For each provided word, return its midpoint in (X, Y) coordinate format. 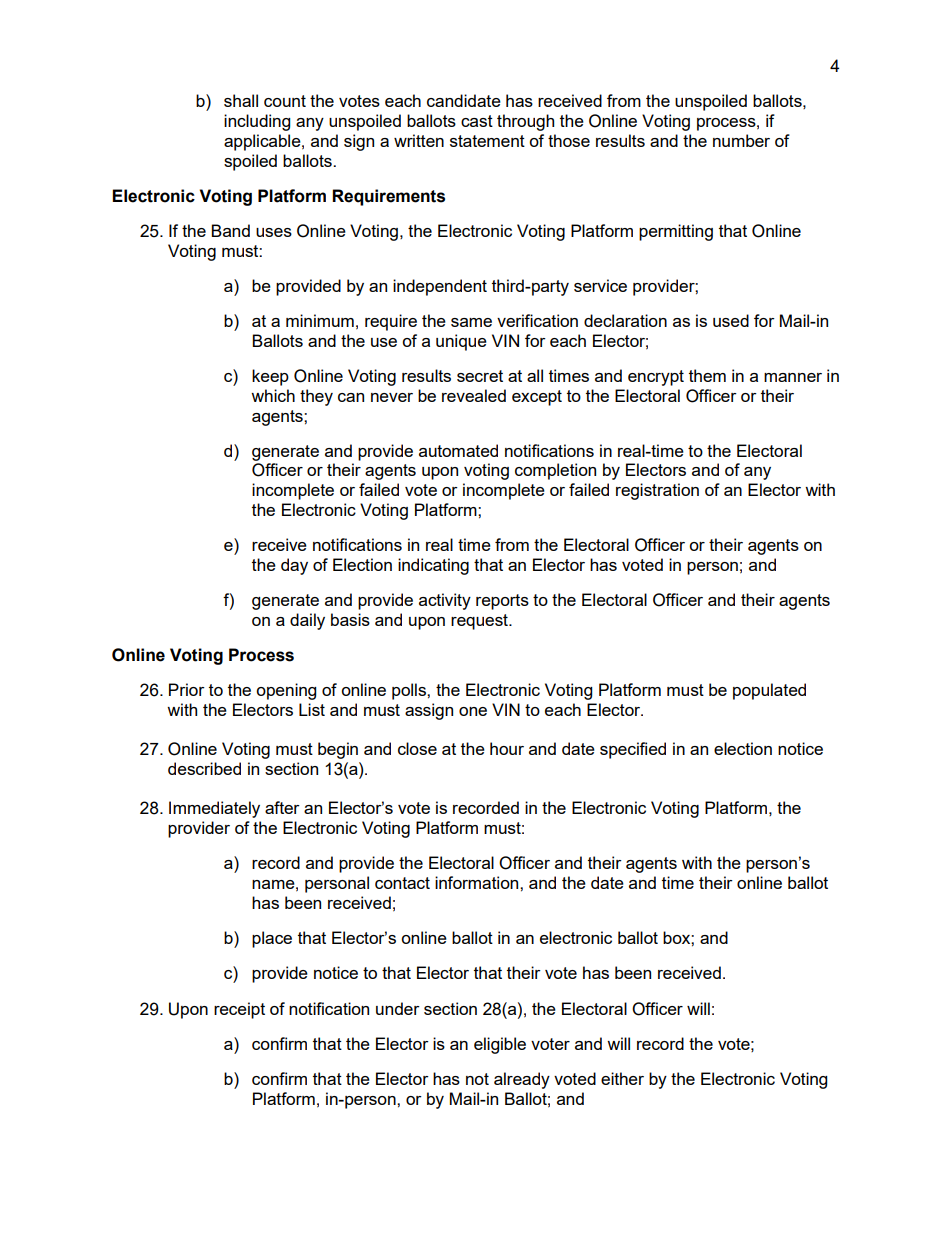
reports (502, 602)
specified (633, 750)
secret (480, 376)
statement (487, 141)
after (282, 807)
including (257, 122)
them (707, 375)
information (478, 882)
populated (769, 691)
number (741, 140)
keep (270, 377)
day (294, 566)
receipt (239, 1010)
